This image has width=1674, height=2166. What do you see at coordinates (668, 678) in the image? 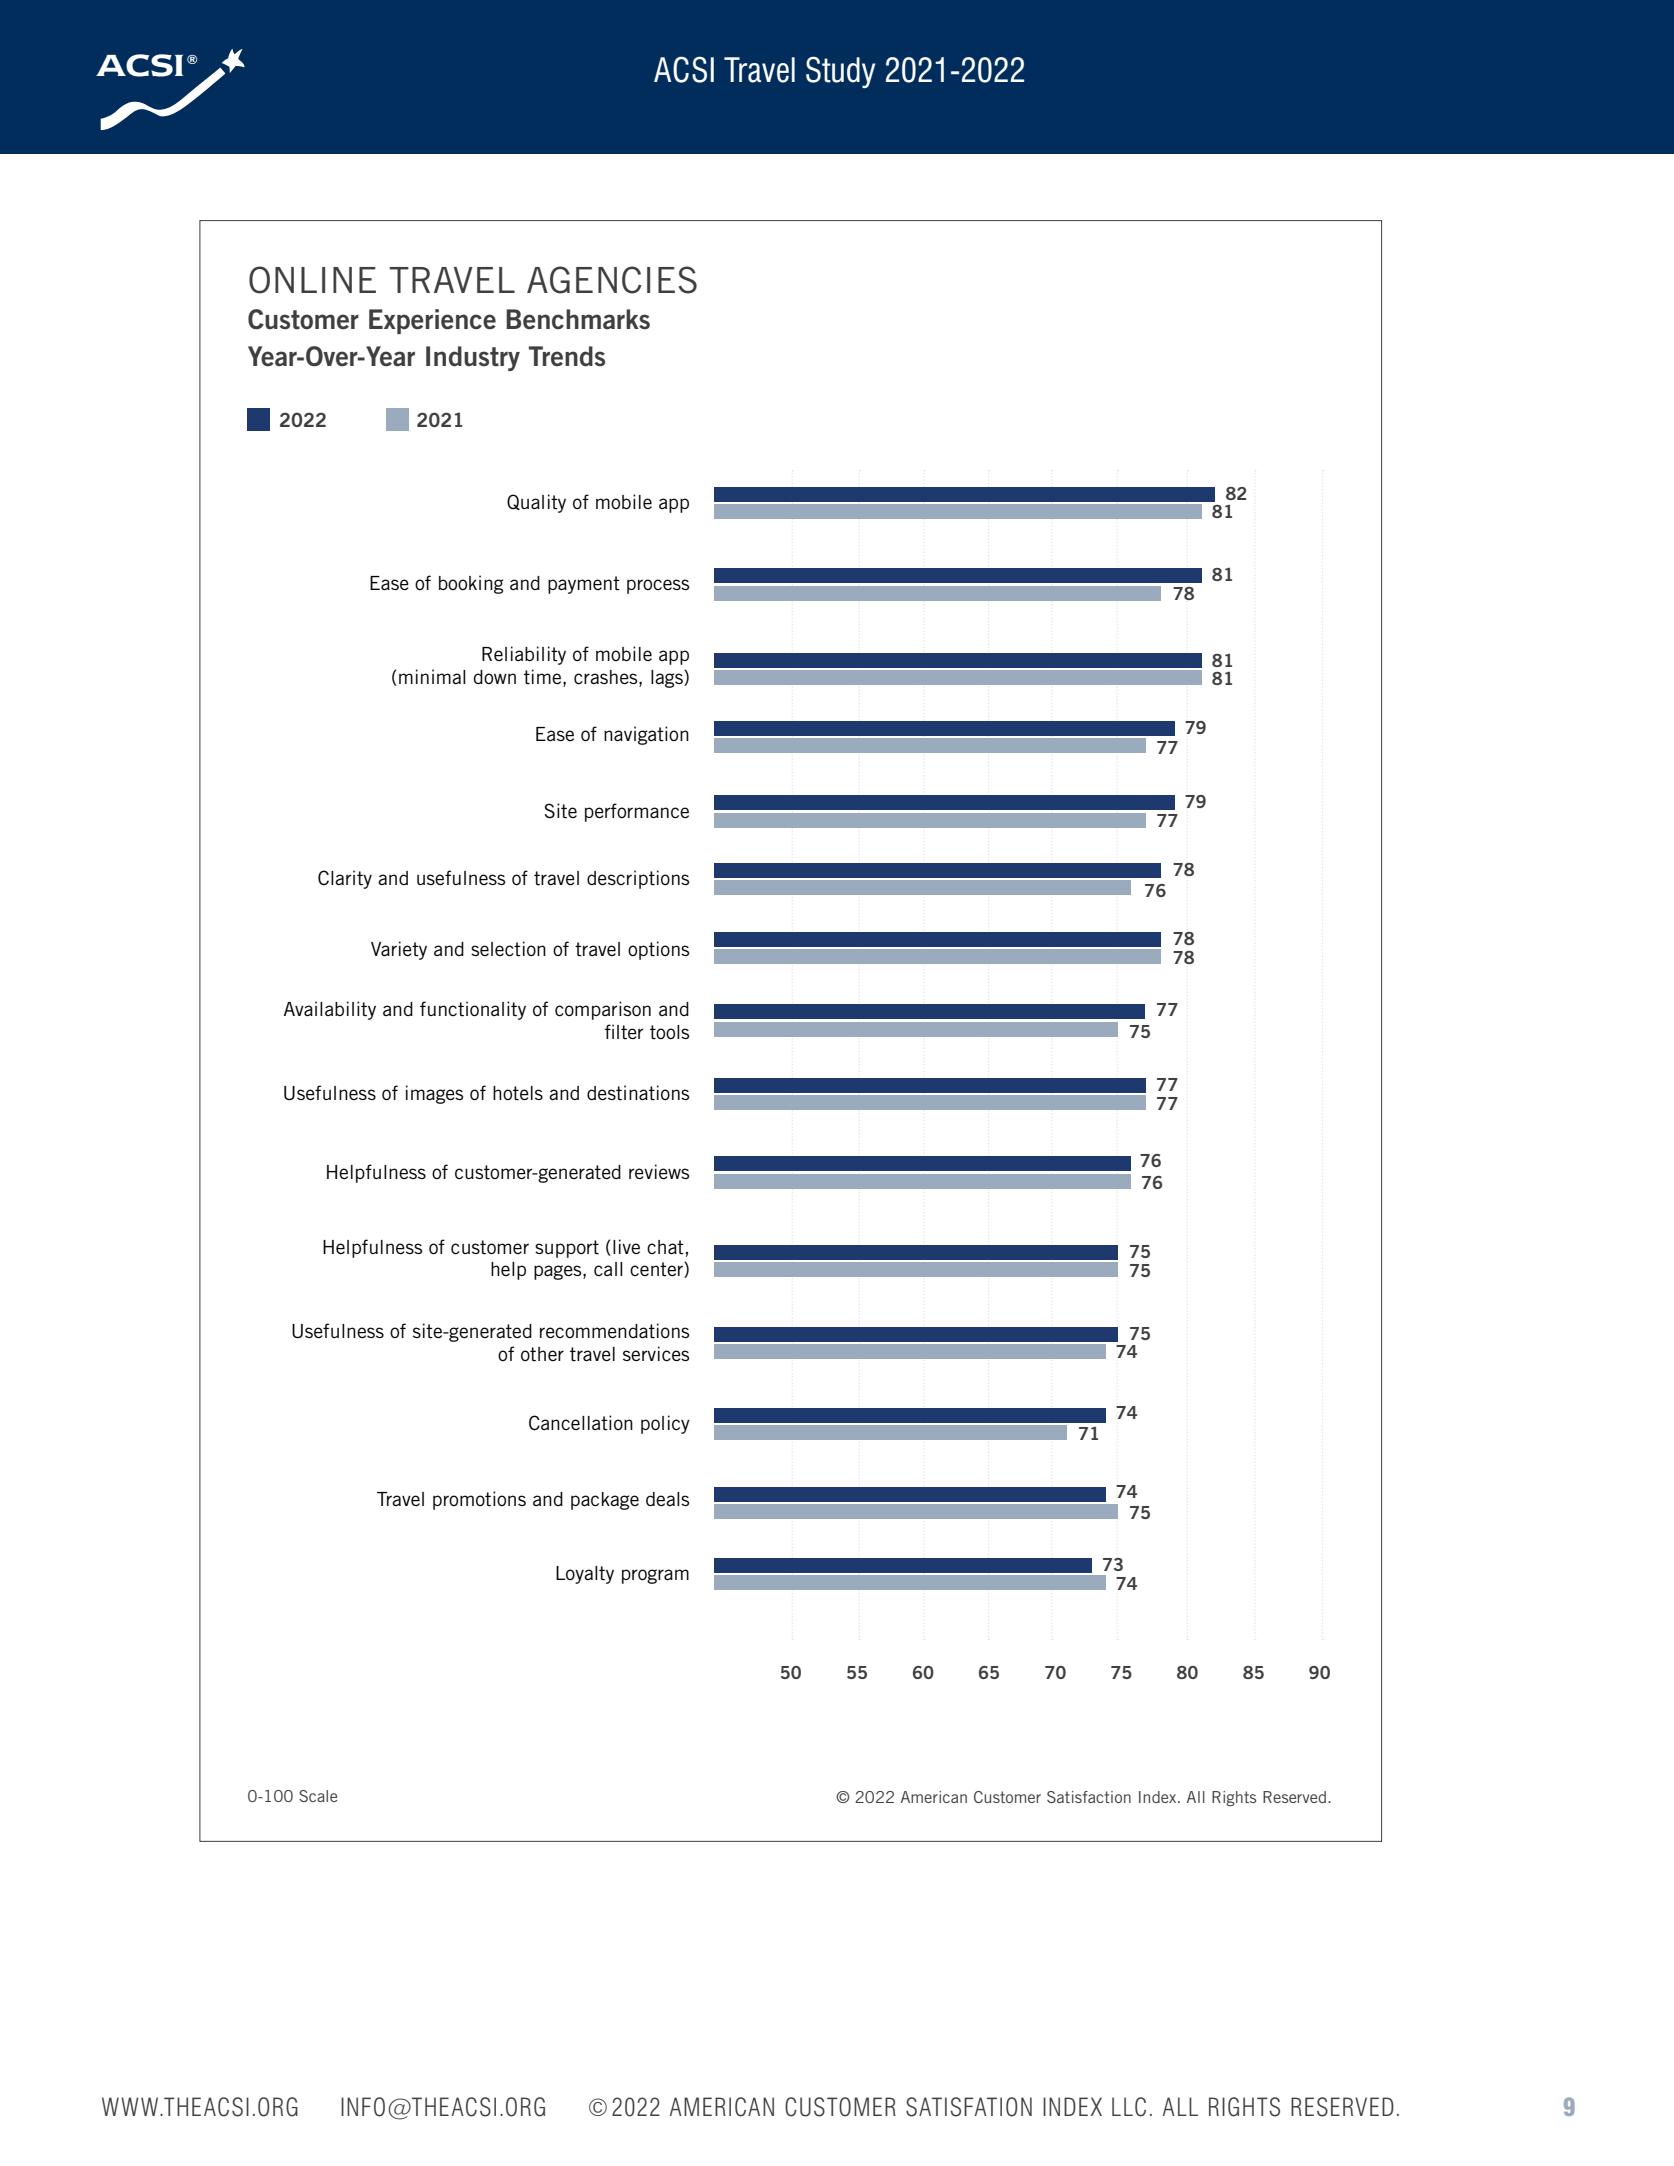
I see `lags` at bounding box center [668, 678].
